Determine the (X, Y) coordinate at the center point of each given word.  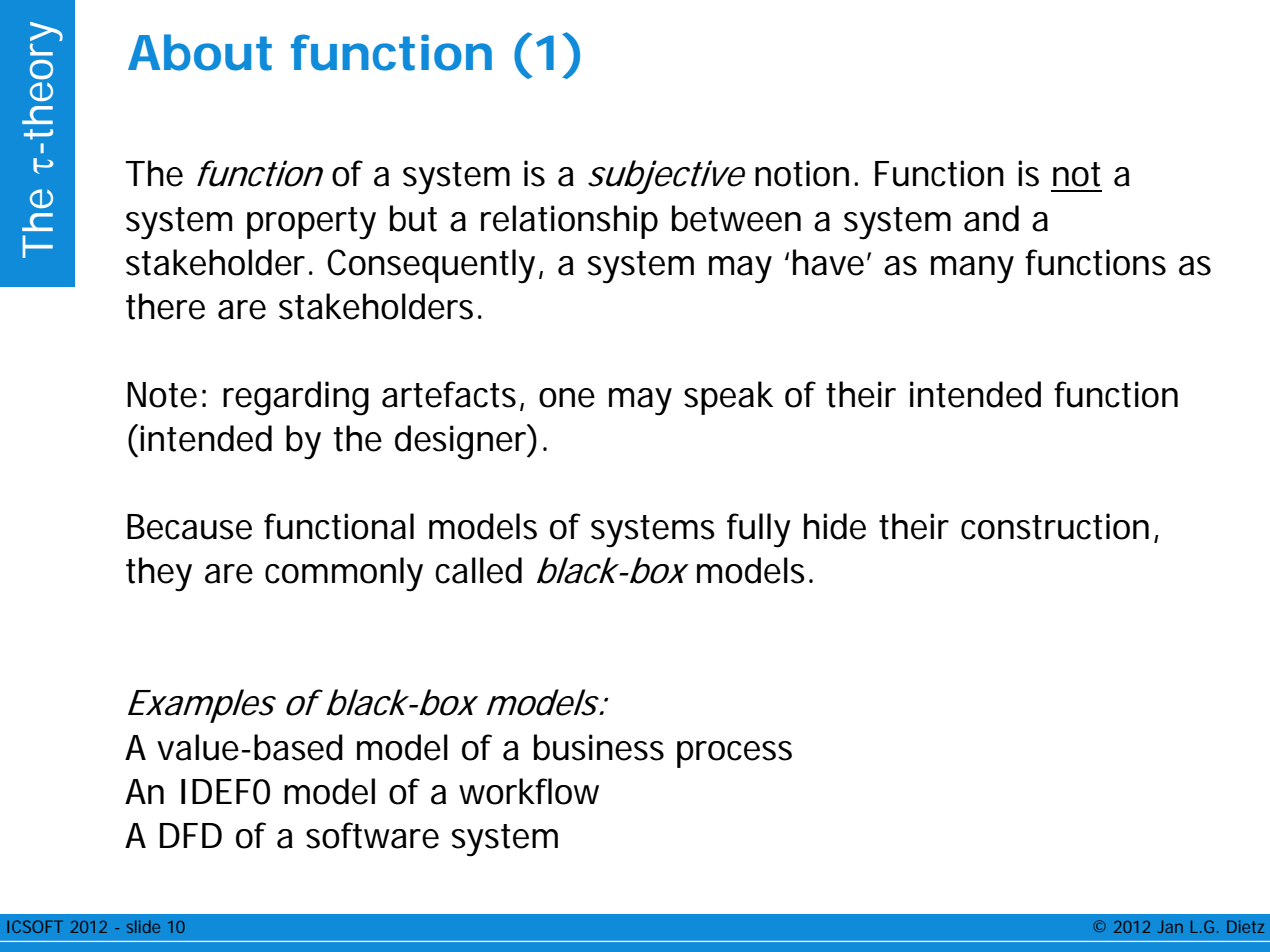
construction (1055, 526)
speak (728, 398)
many (972, 270)
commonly (344, 574)
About (200, 52)
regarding (296, 398)
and (991, 218)
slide (143, 926)
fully (759, 530)
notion (802, 173)
